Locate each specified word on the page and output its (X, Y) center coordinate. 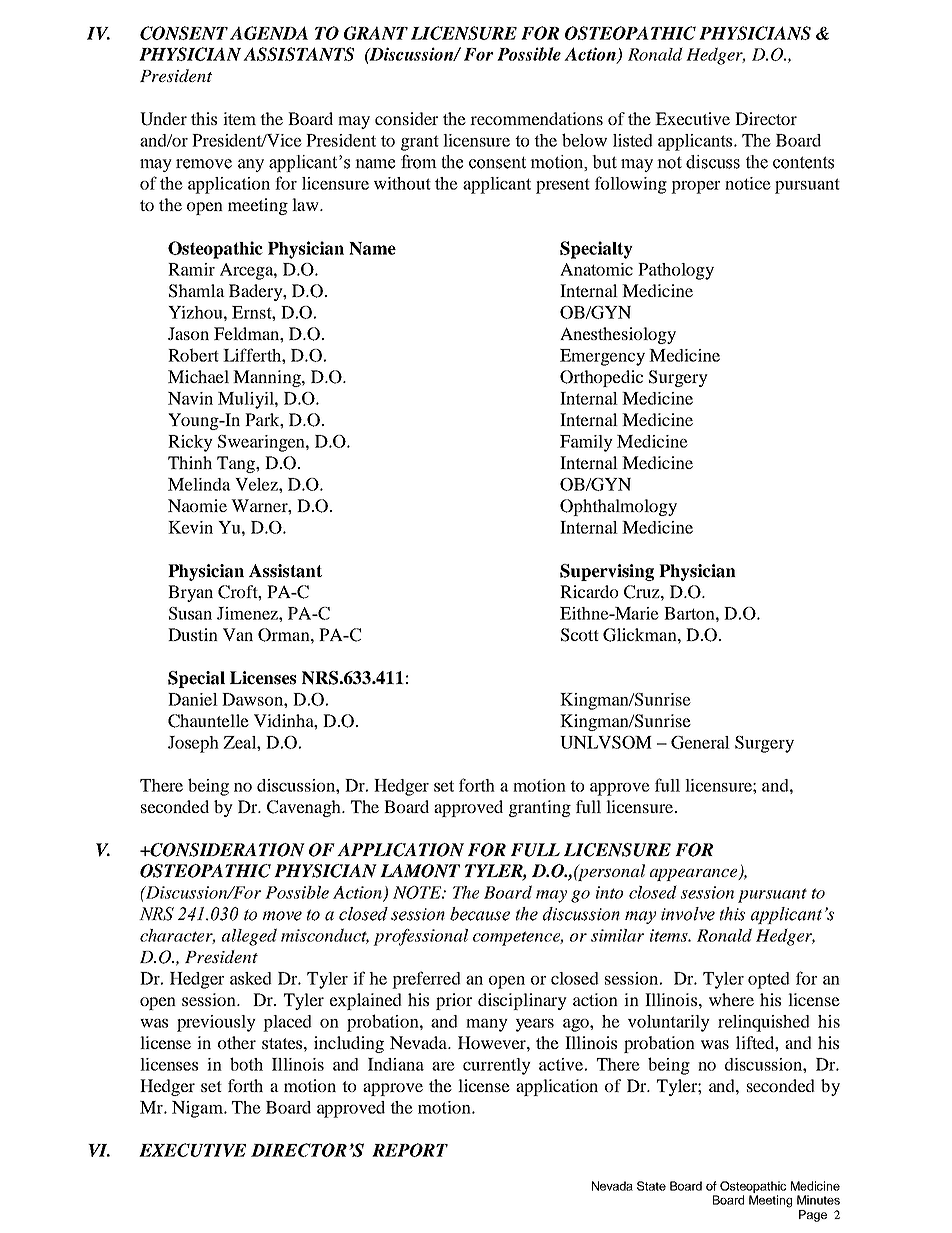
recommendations (536, 118)
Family (586, 443)
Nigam (198, 1109)
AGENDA (269, 33)
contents (803, 162)
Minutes (818, 1200)
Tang (237, 464)
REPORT (410, 1150)
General (700, 742)
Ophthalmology (618, 507)
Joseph (193, 744)
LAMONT (420, 871)
